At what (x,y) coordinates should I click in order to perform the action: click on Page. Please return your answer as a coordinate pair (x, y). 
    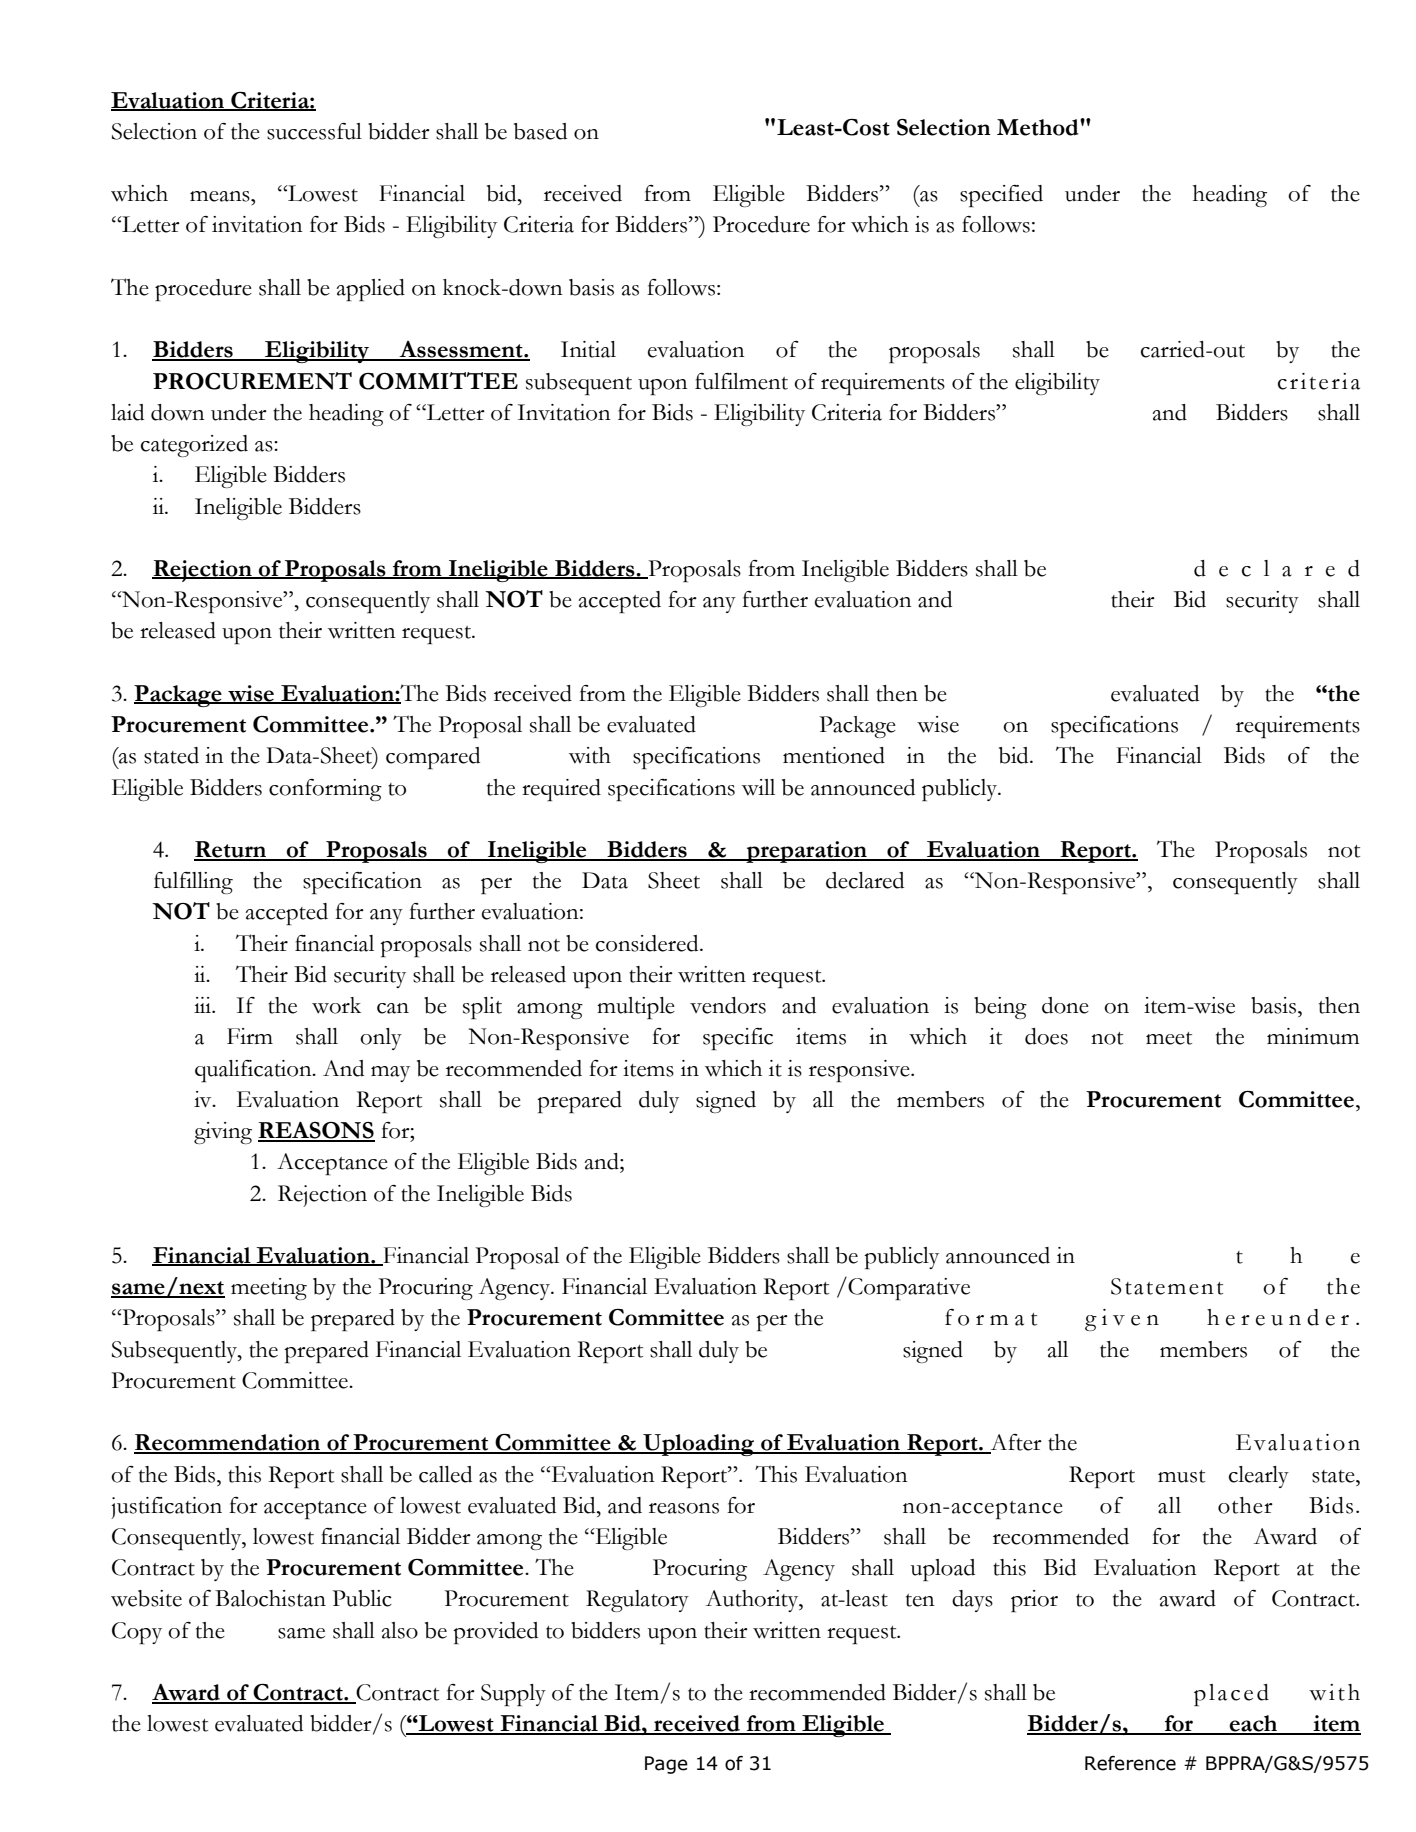
    Looking at the image, I should click on (666, 1765).
